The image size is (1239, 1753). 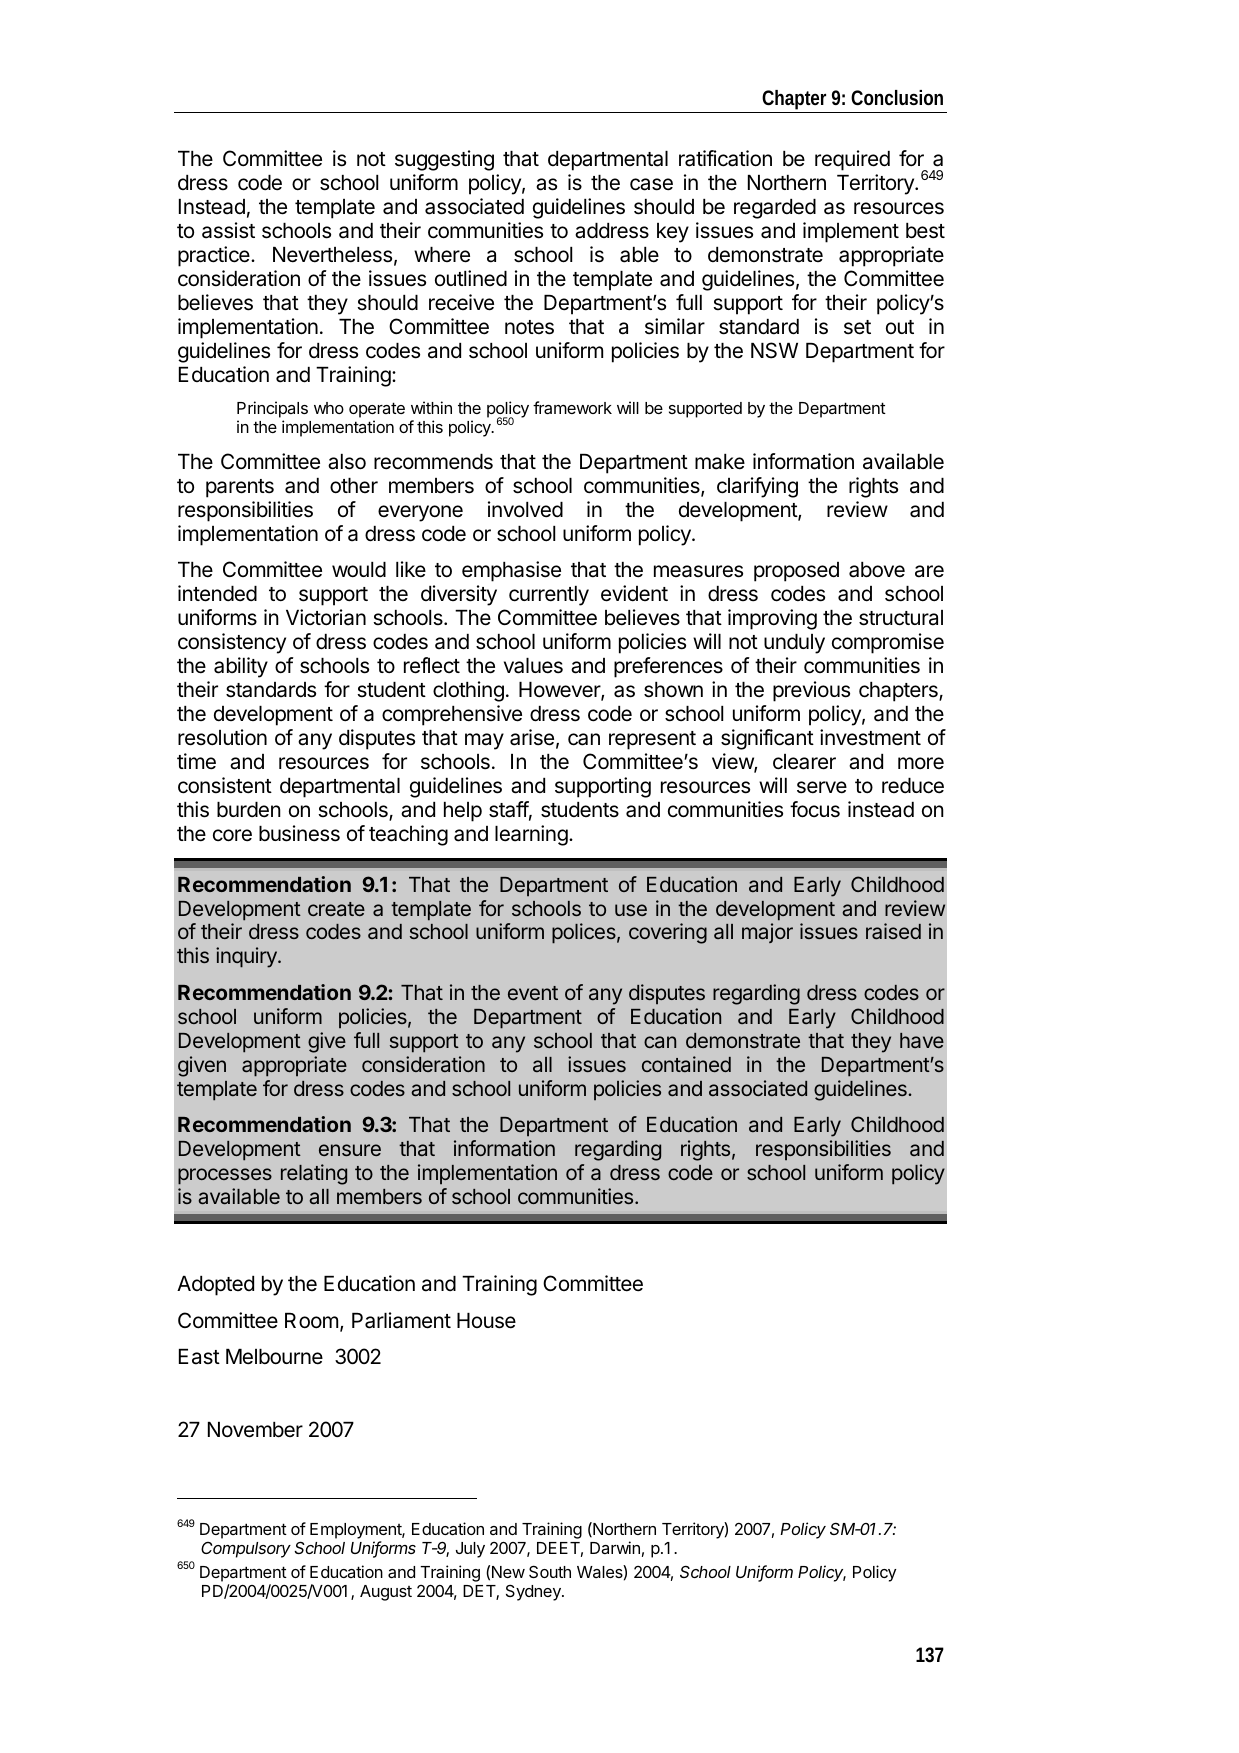 I want to click on learning, so click(x=531, y=835).
